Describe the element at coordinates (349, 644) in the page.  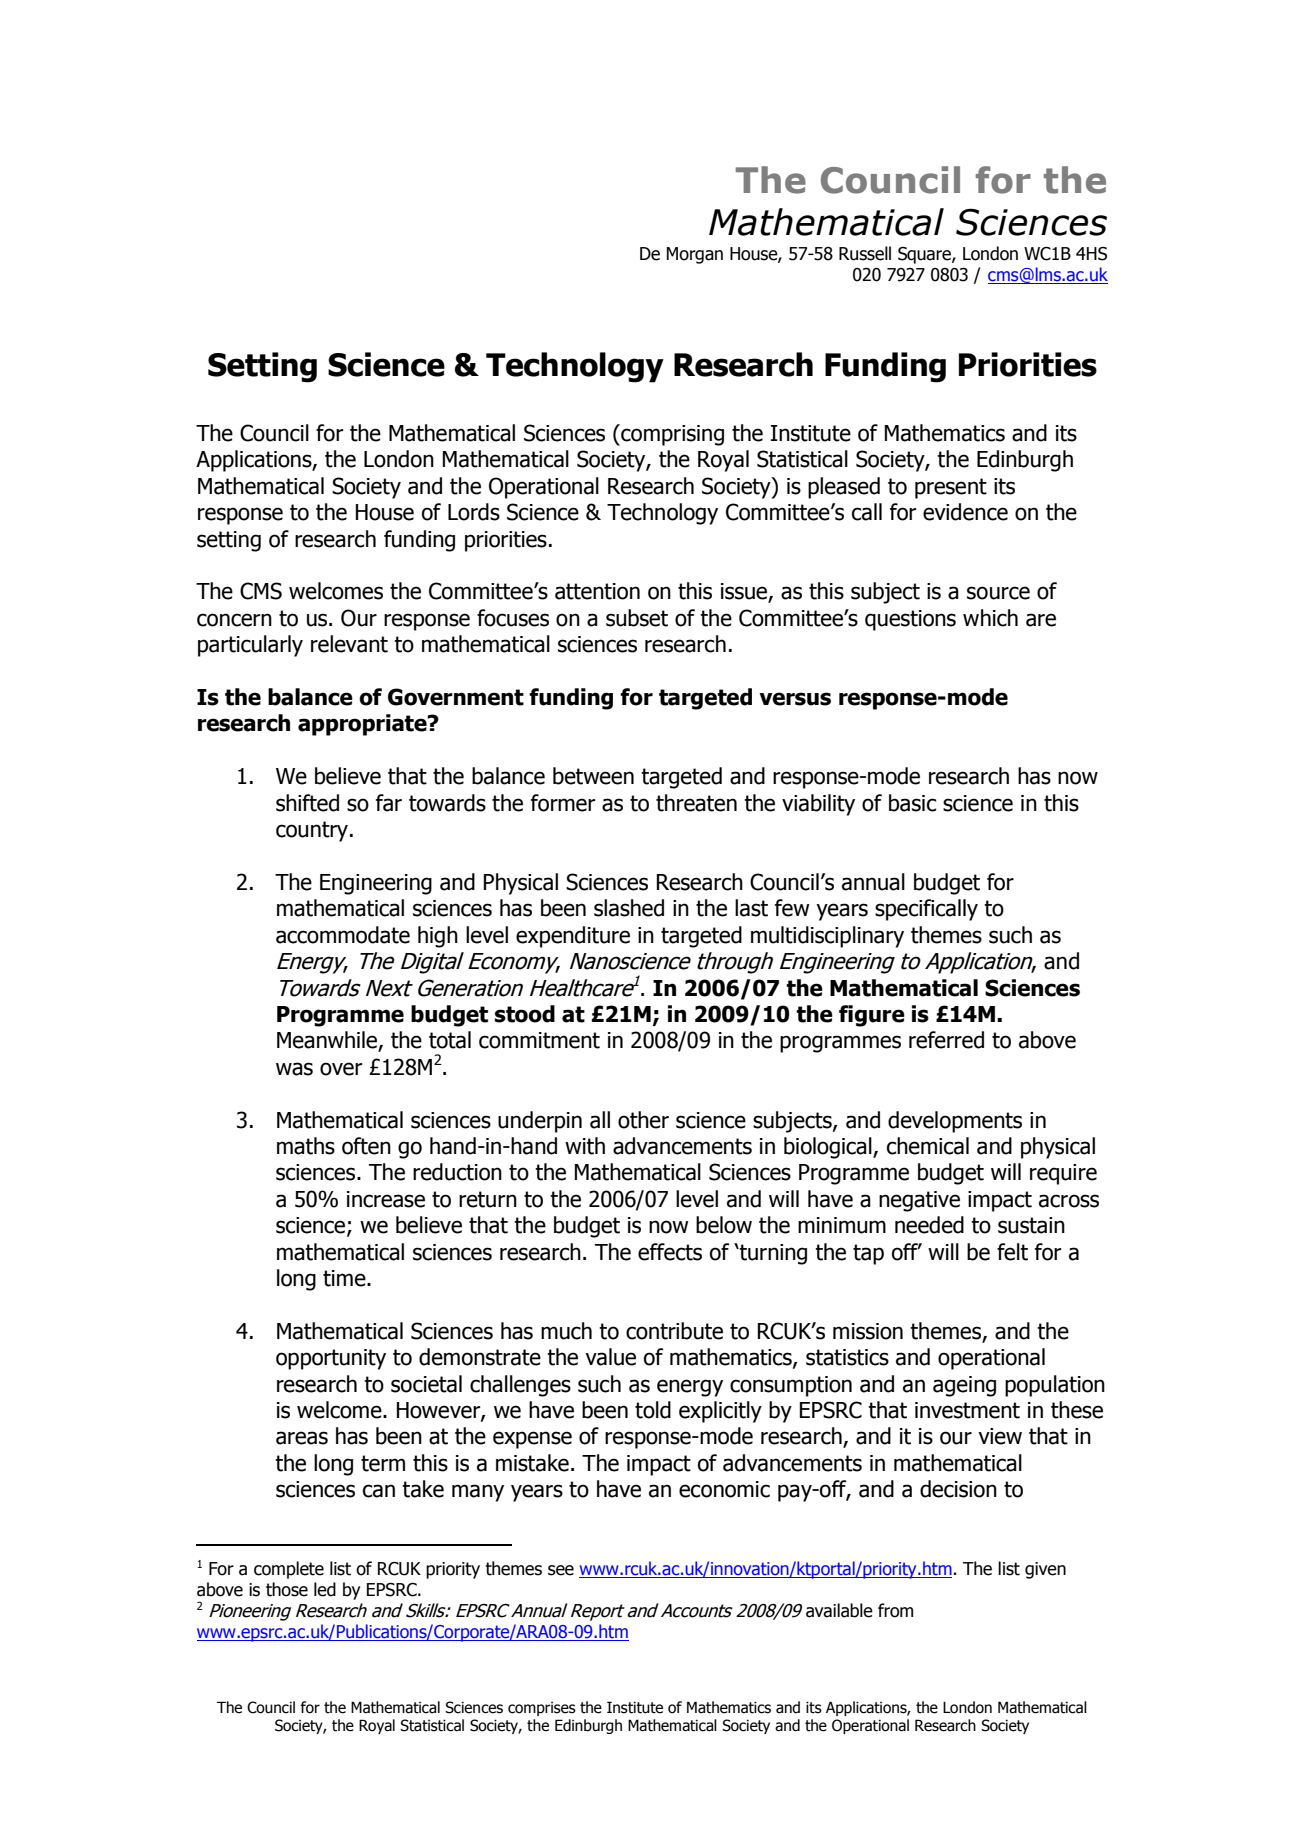
I see `relevant` at that location.
